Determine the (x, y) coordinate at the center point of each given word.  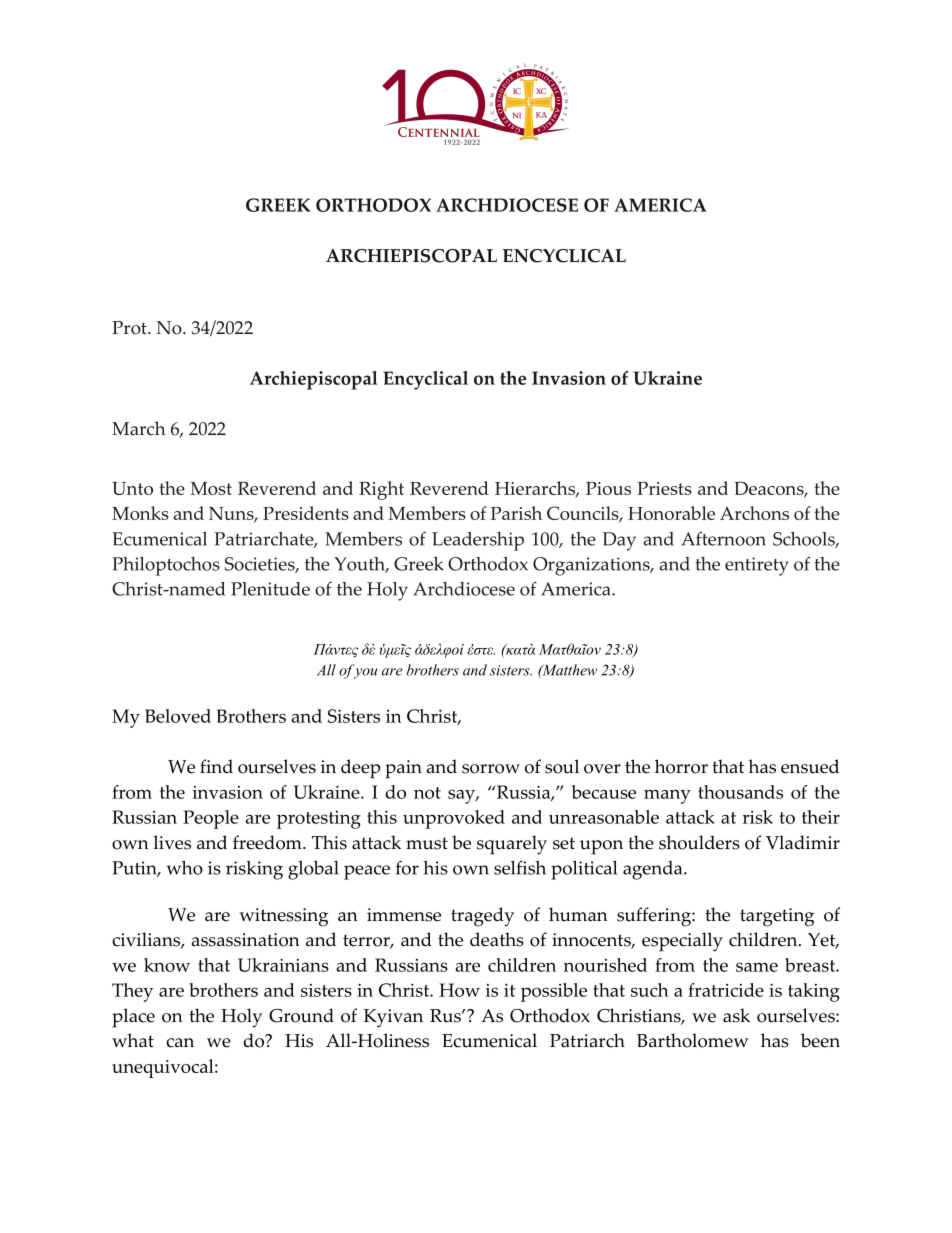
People (211, 819)
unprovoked (454, 819)
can (180, 1043)
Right (381, 490)
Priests (664, 488)
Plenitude (270, 589)
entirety (757, 566)
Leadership (478, 541)
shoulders (699, 842)
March (138, 428)
